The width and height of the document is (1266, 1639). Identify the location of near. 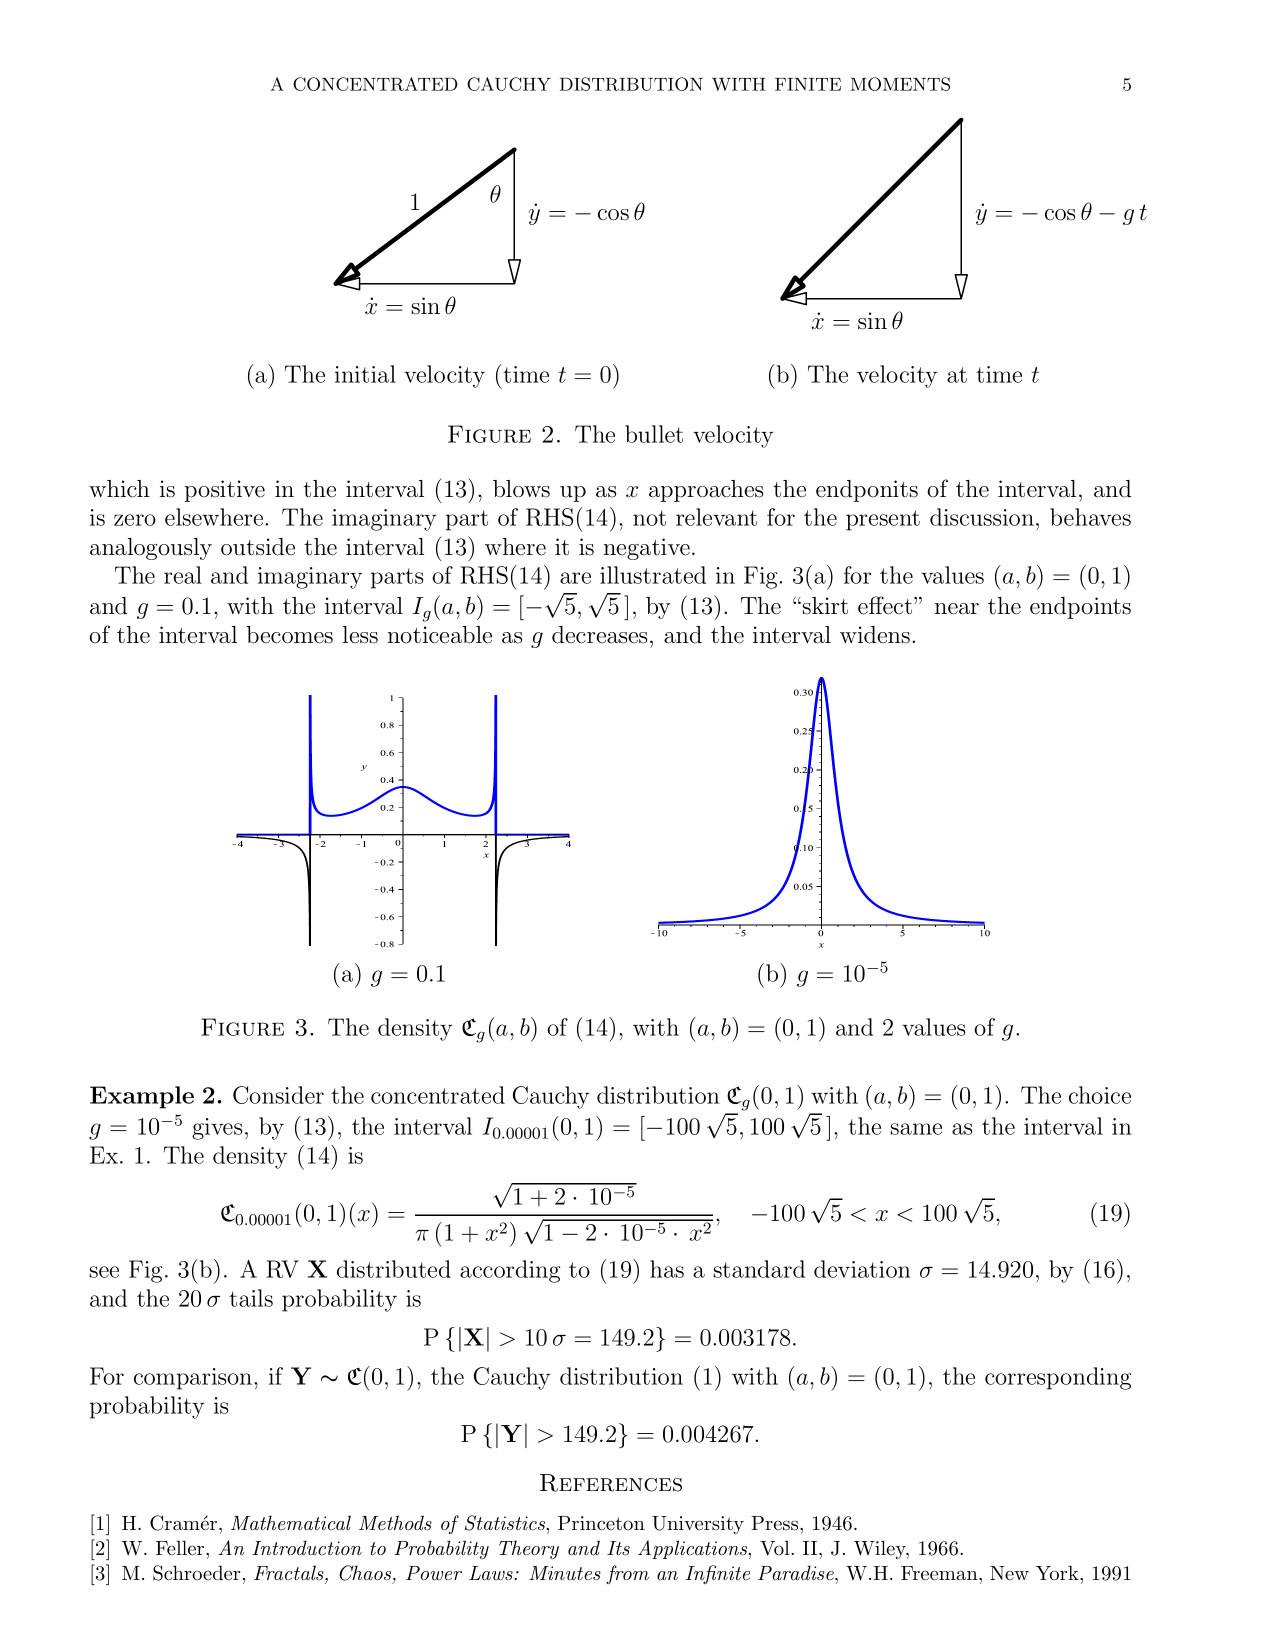
(957, 609).
